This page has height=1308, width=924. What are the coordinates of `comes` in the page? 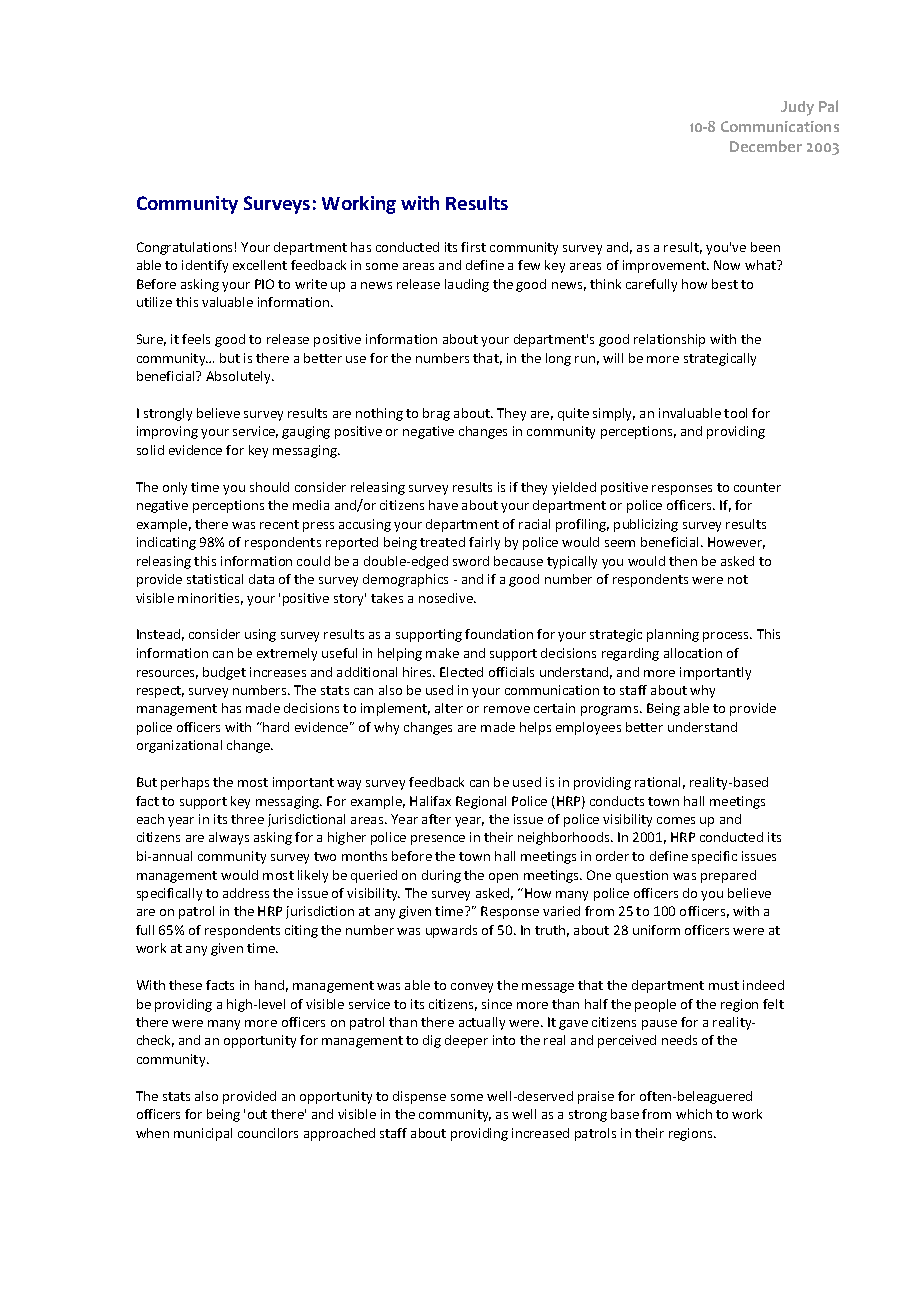 It's located at (676, 820).
